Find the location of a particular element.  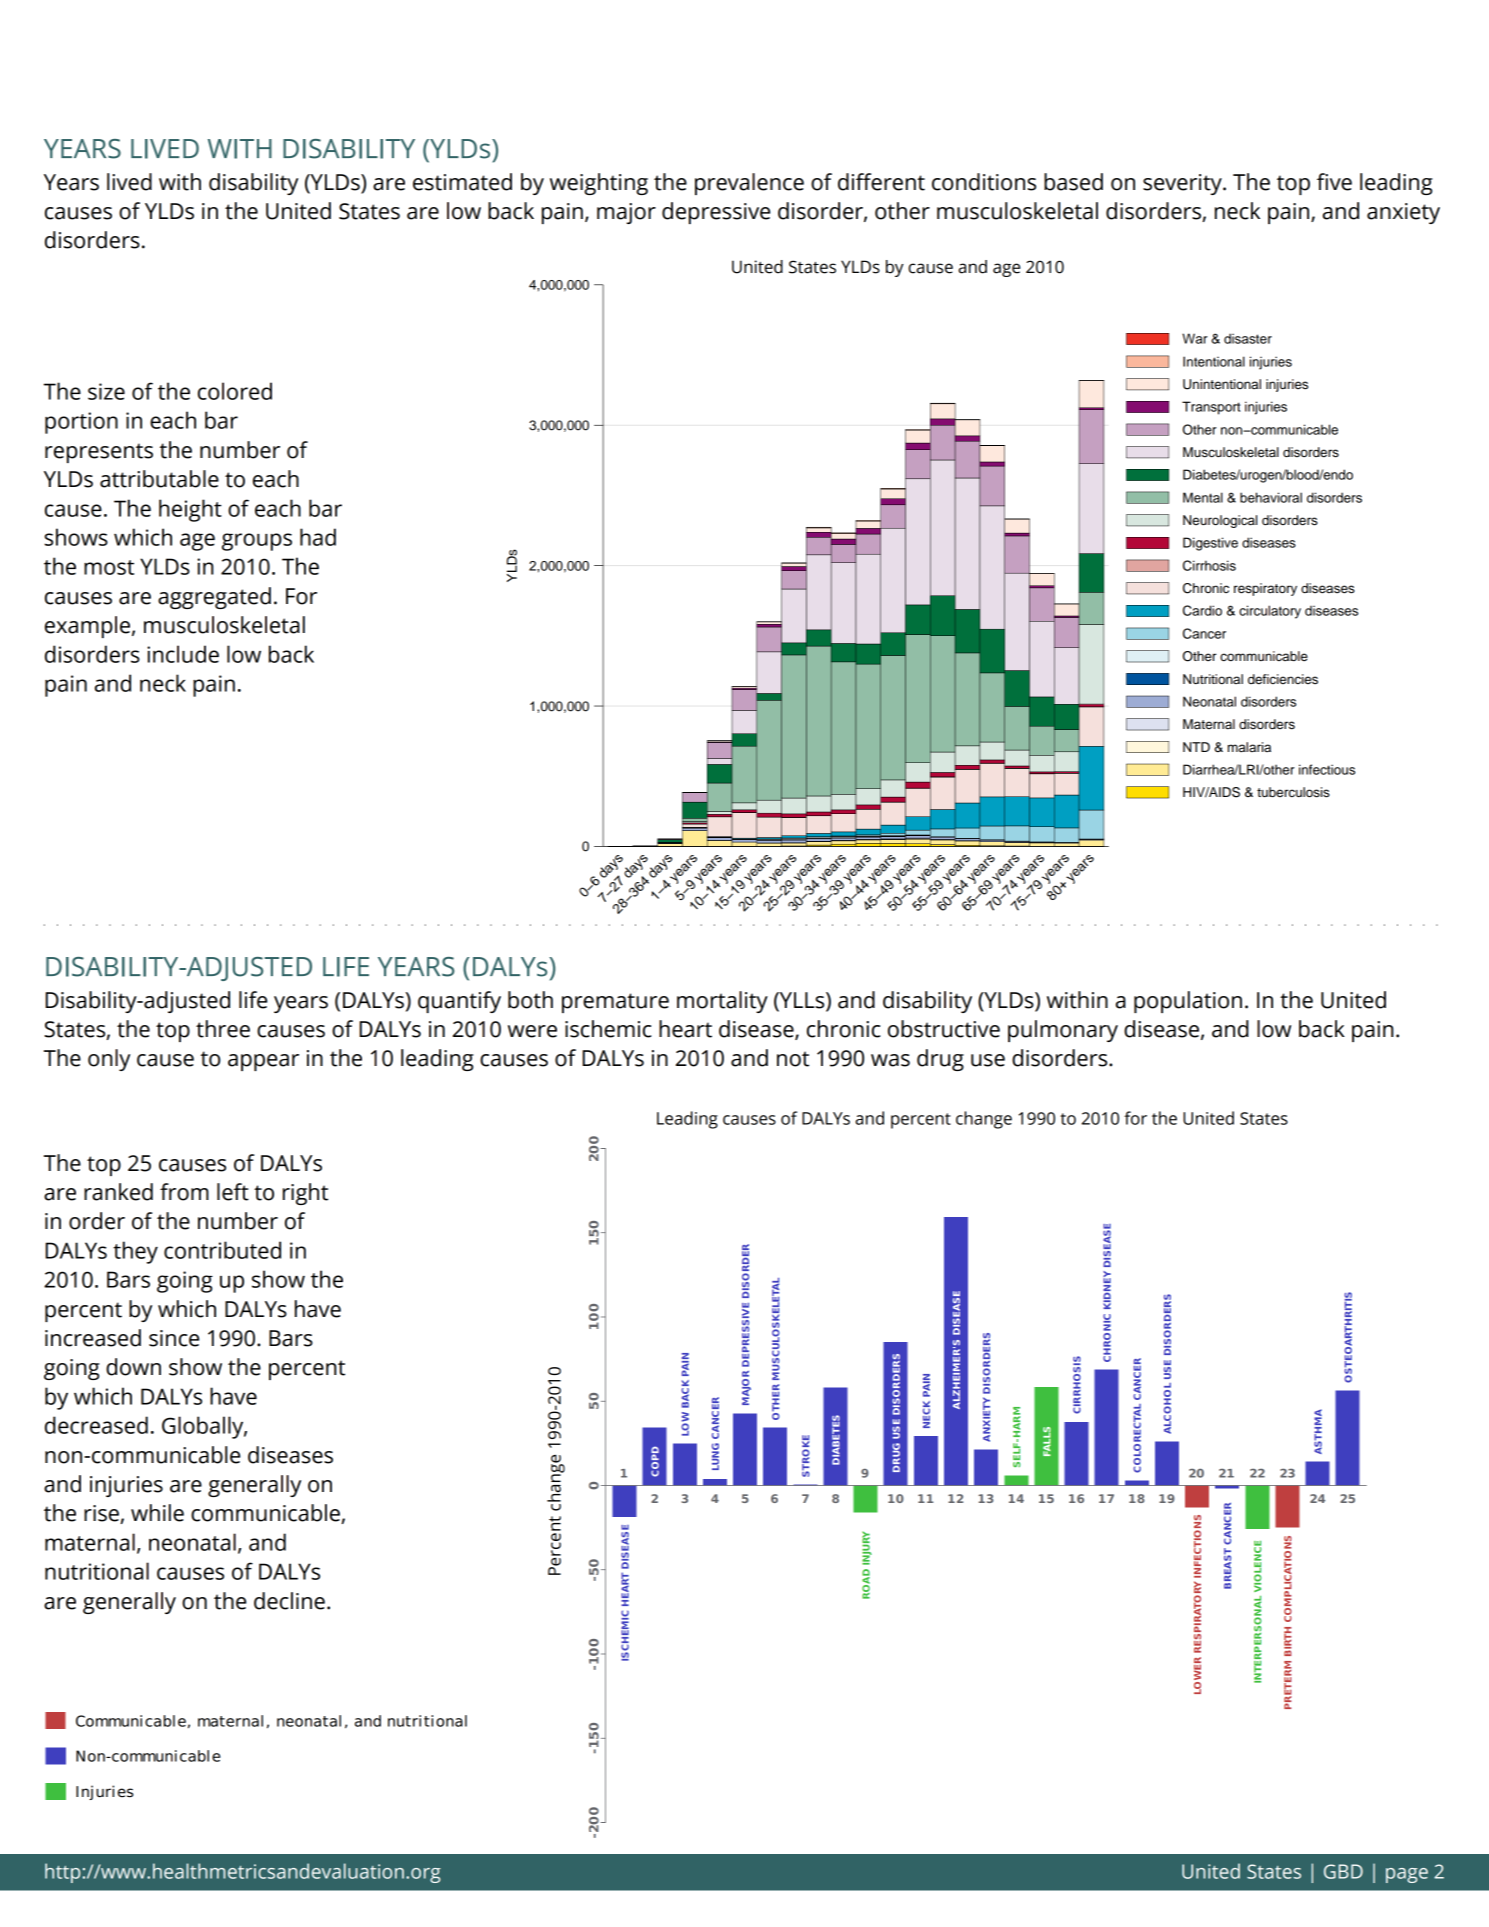

estimated is located at coordinates (462, 182).
